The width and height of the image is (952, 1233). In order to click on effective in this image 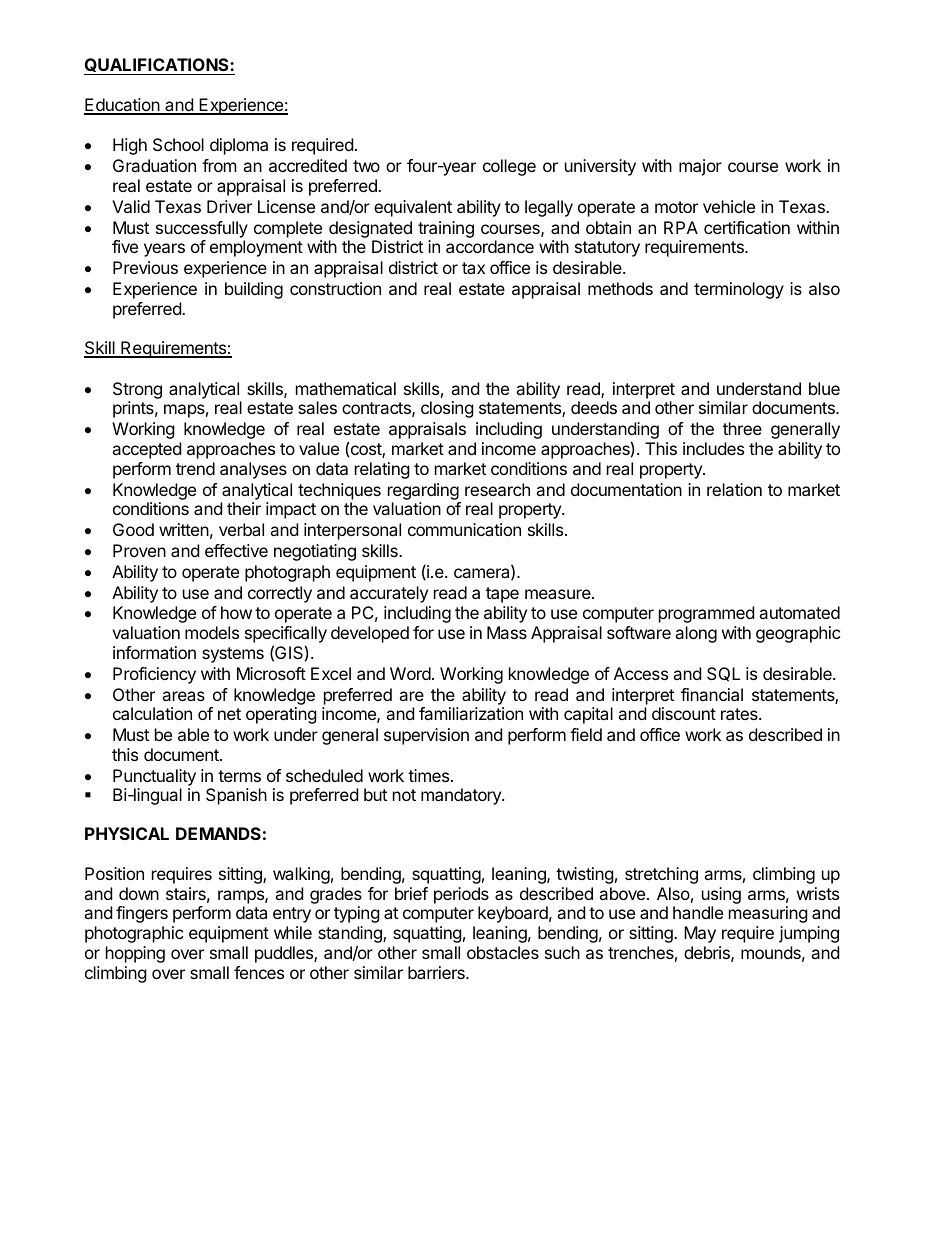, I will do `click(236, 550)`.
